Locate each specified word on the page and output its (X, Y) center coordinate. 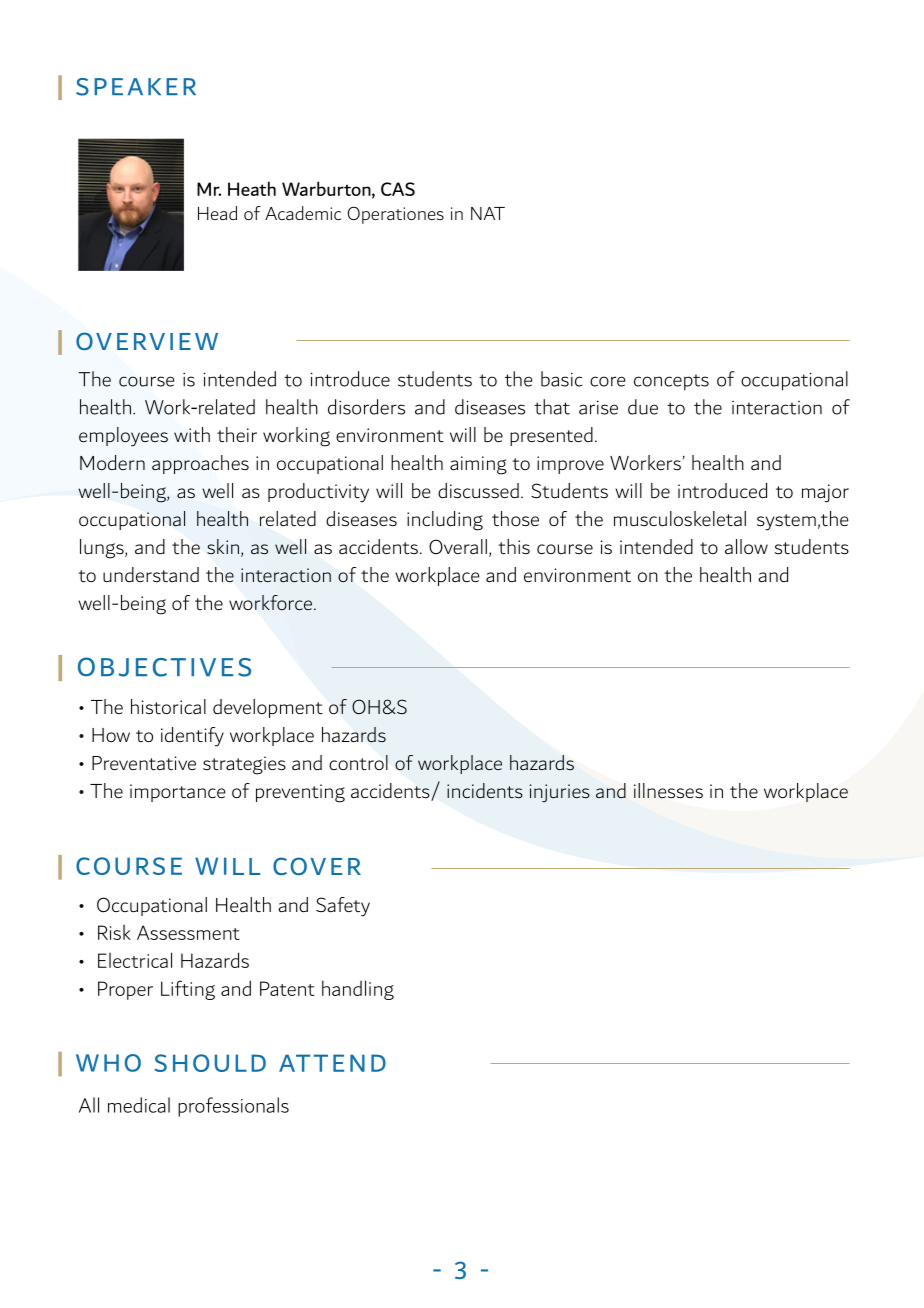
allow (746, 546)
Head (217, 213)
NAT (488, 213)
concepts (671, 382)
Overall (458, 547)
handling (358, 990)
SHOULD (210, 1063)
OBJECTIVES (164, 667)
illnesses (668, 791)
